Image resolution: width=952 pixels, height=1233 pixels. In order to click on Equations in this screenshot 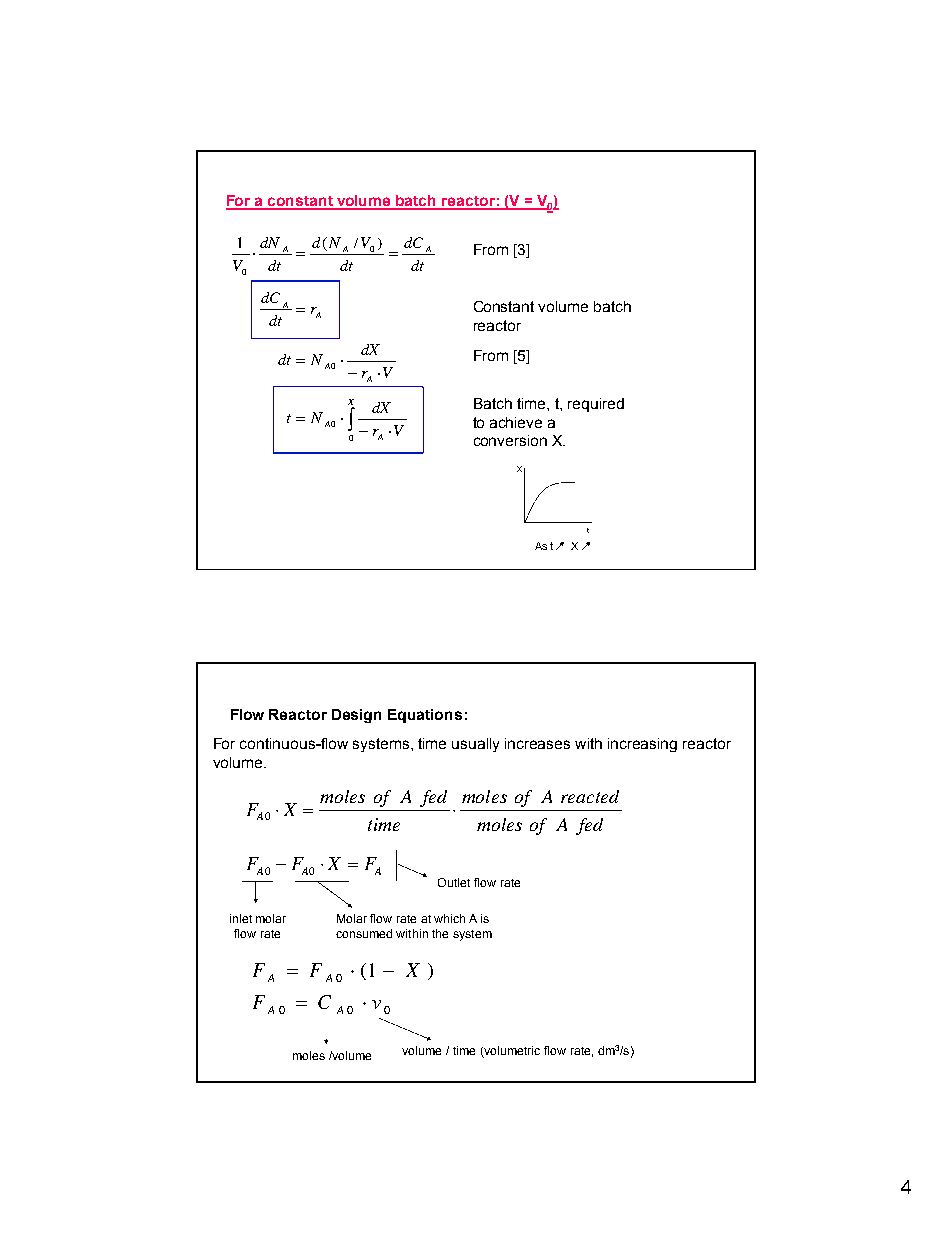, I will do `click(425, 716)`.
